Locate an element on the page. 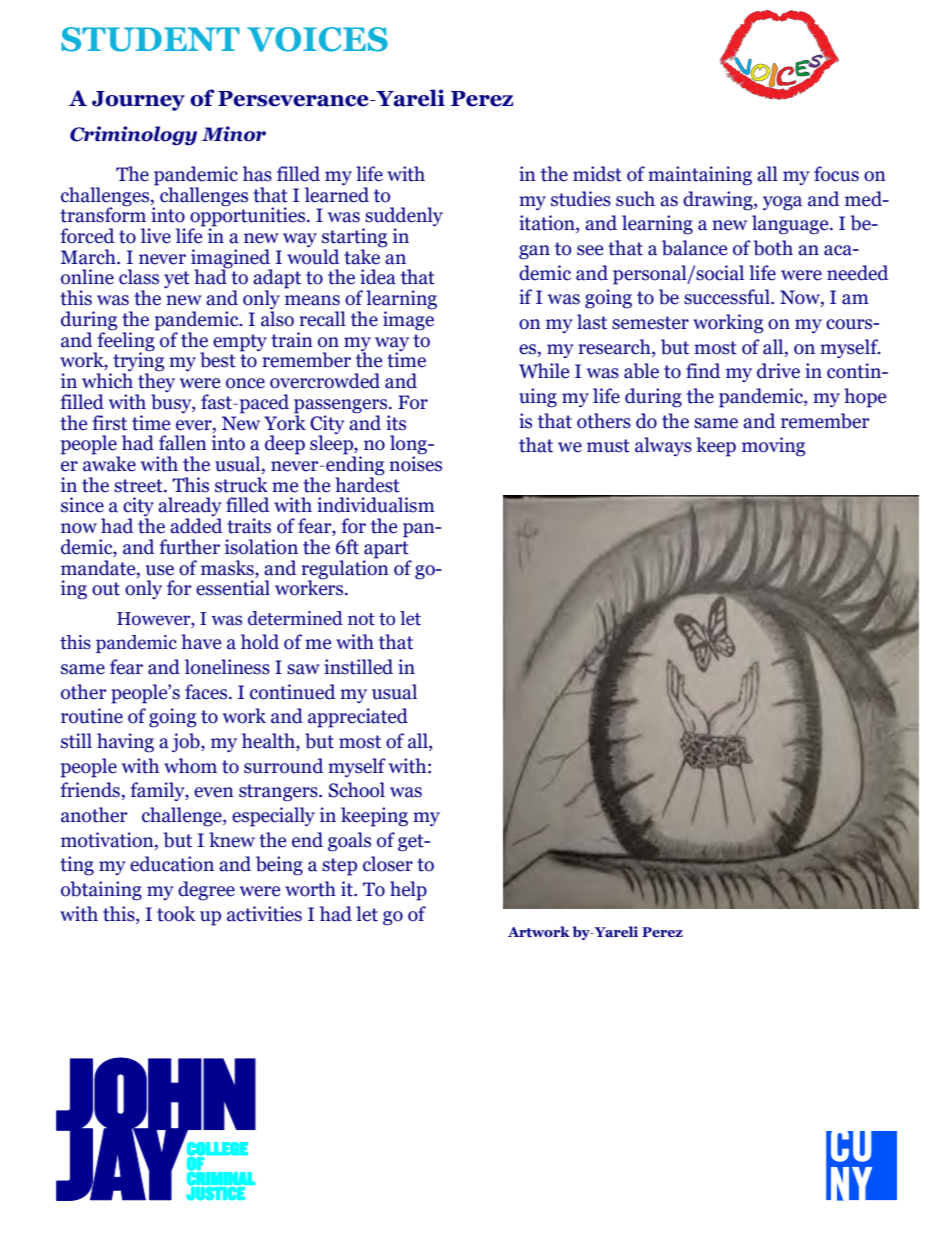 The image size is (952, 1233). noises is located at coordinates (415, 463).
